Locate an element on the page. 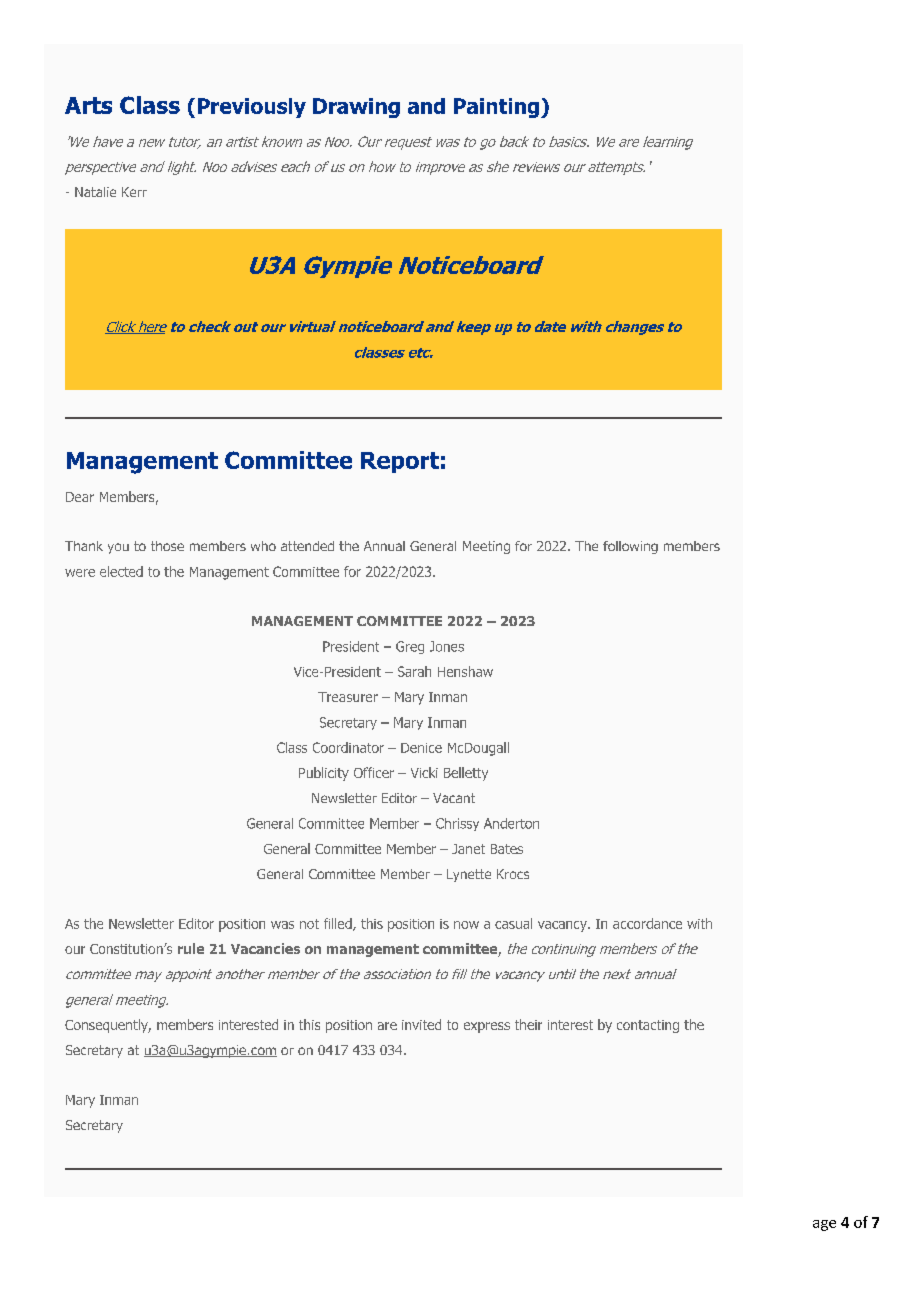  their is located at coordinates (528, 1024).
